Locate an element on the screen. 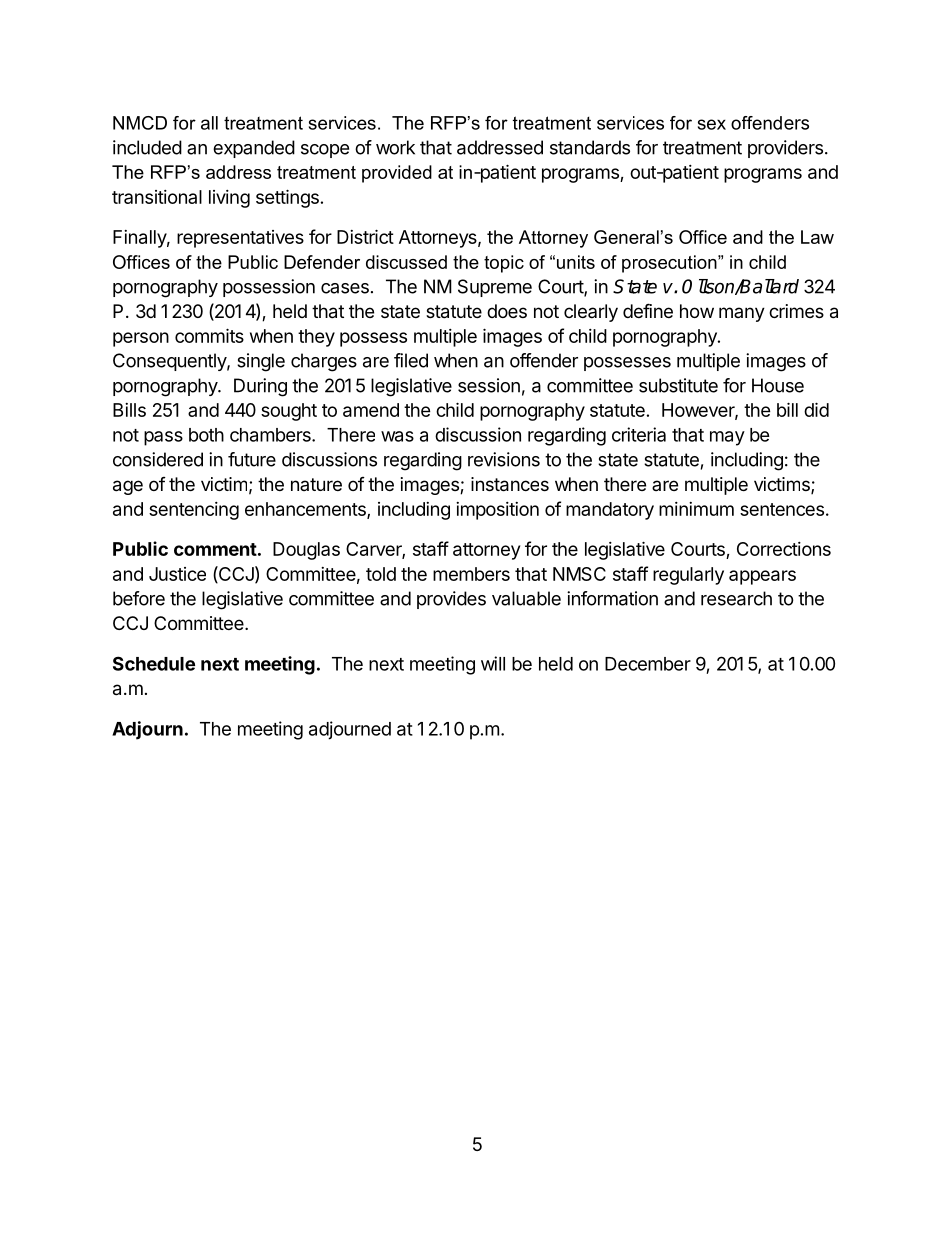 The height and width of the screenshot is (1233, 952). expanded is located at coordinates (254, 149).
